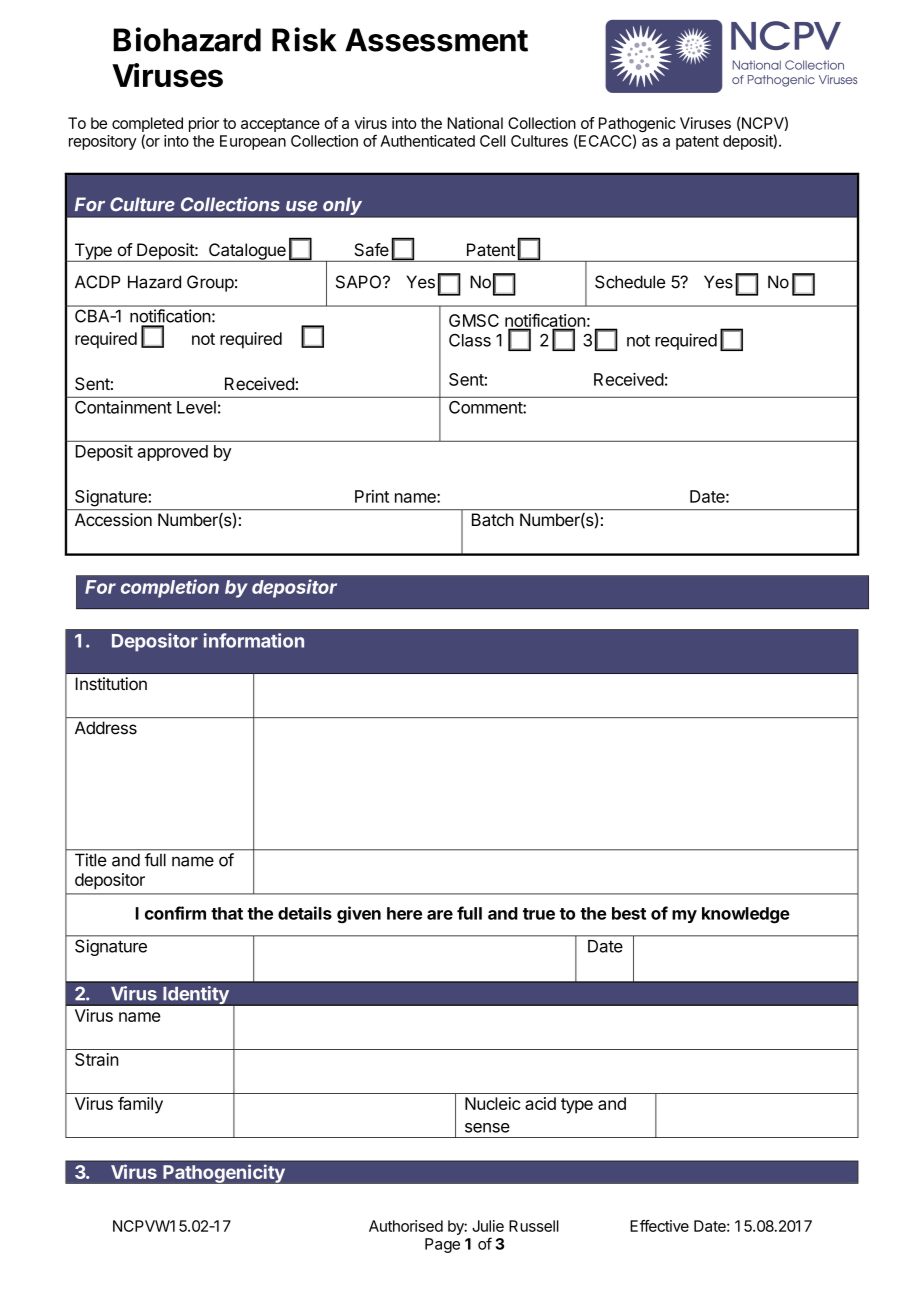 This document has width=924, height=1308. I want to click on best, so click(629, 913).
